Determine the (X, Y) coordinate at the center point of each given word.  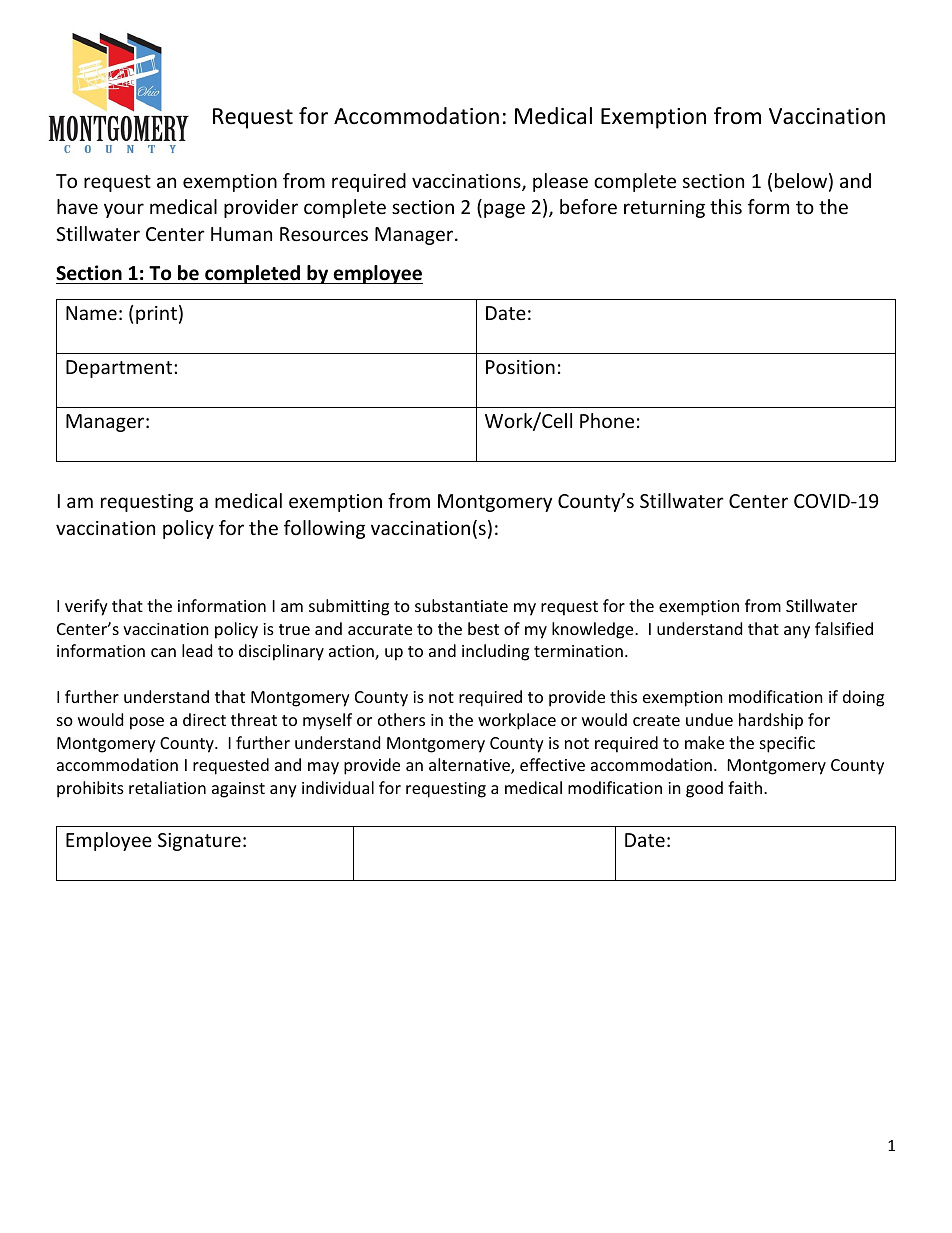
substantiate (461, 605)
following (324, 529)
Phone (607, 420)
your (124, 210)
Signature (199, 842)
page (504, 210)
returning (664, 209)
